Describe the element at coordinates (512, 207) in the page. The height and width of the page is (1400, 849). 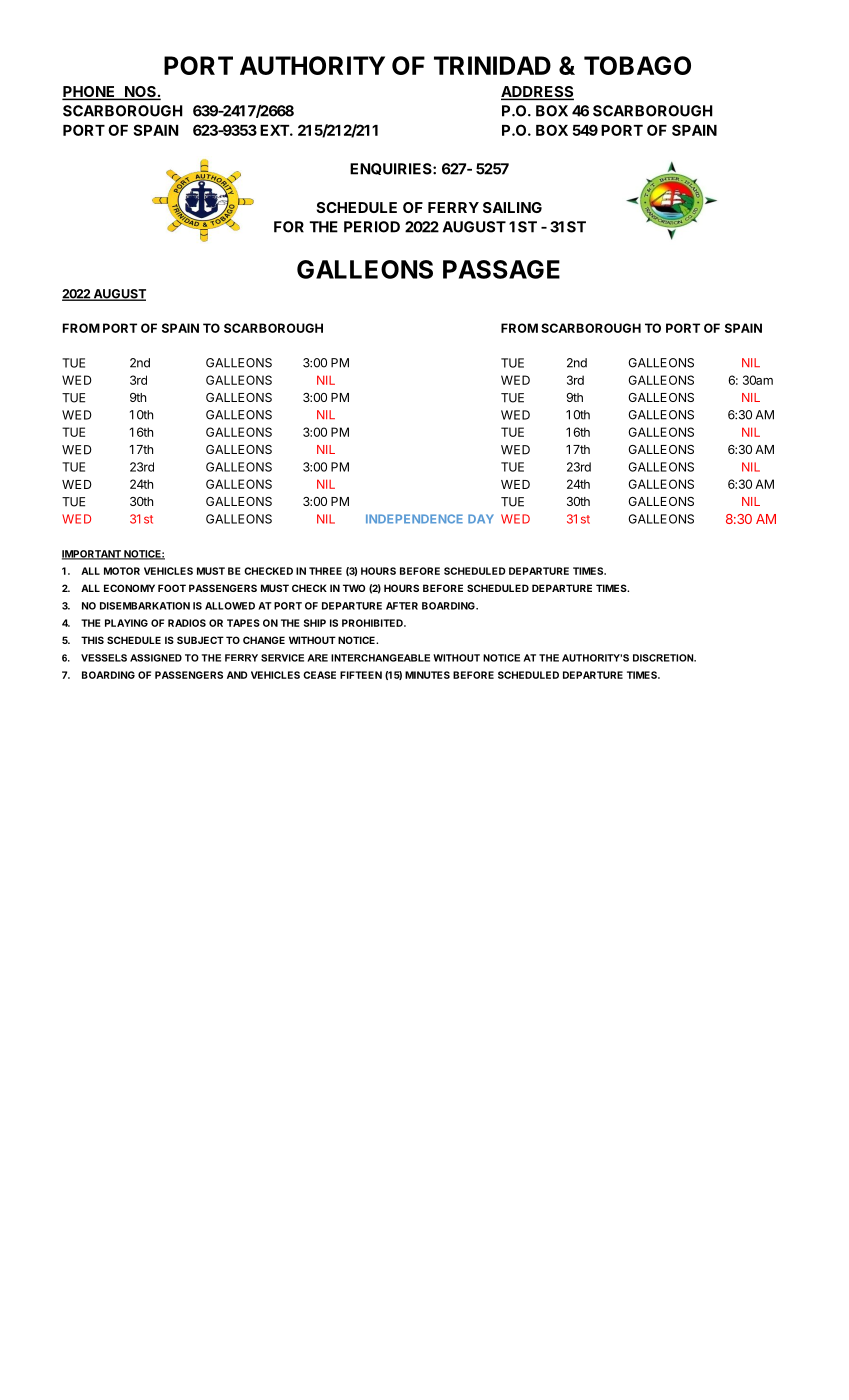
I see `SAILING` at that location.
